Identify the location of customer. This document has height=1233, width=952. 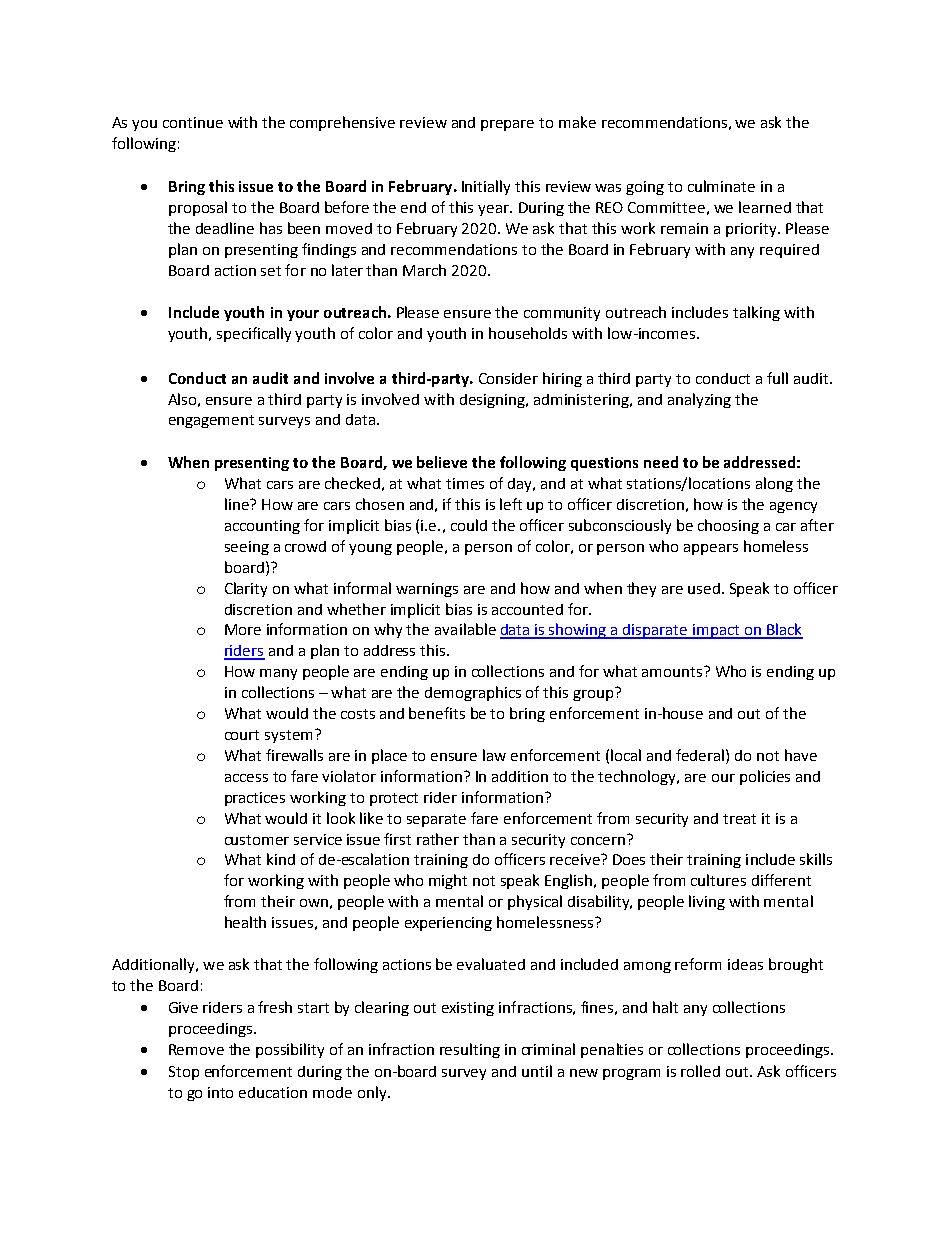
(257, 840).
